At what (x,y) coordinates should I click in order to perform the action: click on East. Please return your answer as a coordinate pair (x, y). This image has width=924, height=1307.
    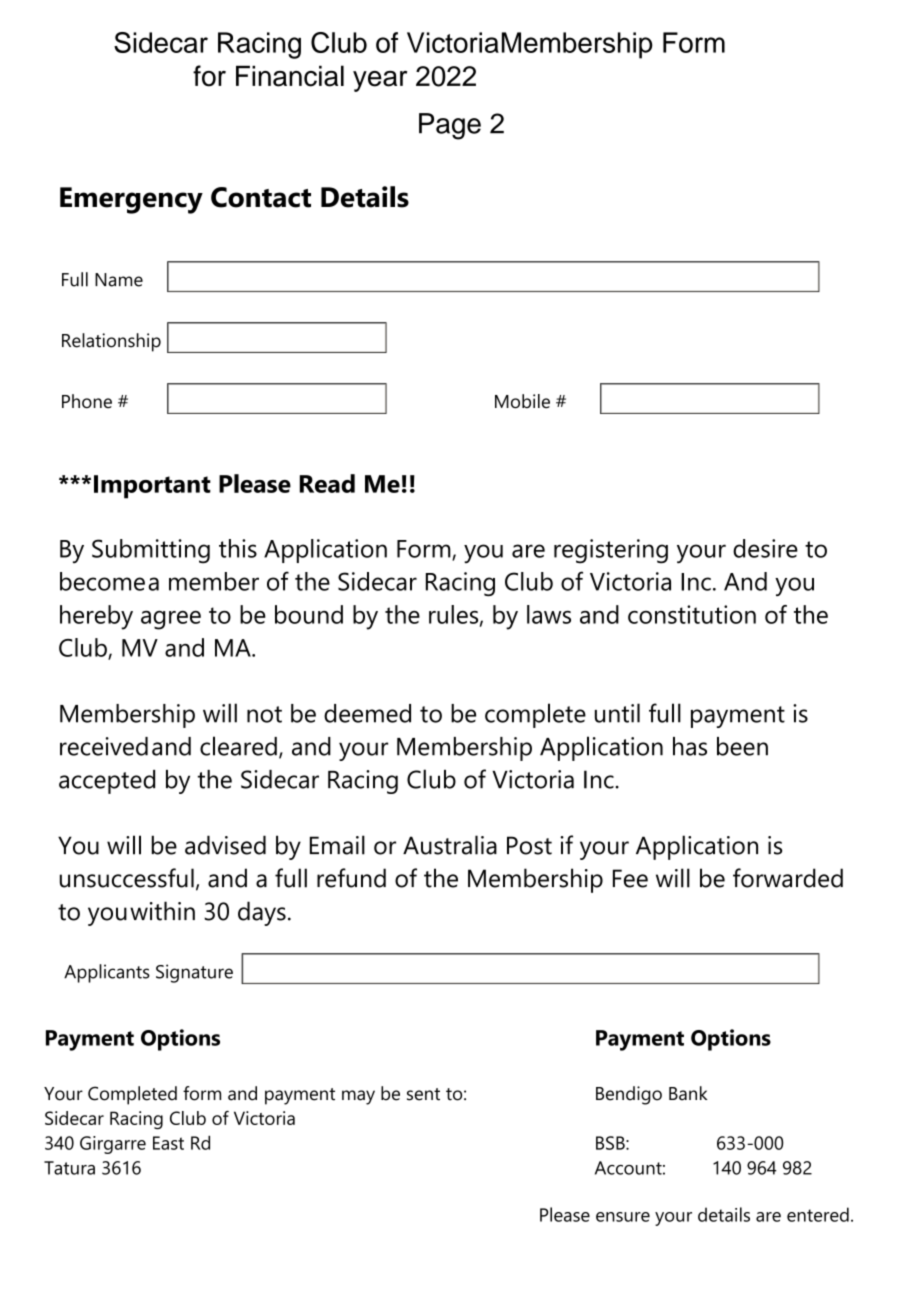
    Looking at the image, I should click on (168, 1143).
